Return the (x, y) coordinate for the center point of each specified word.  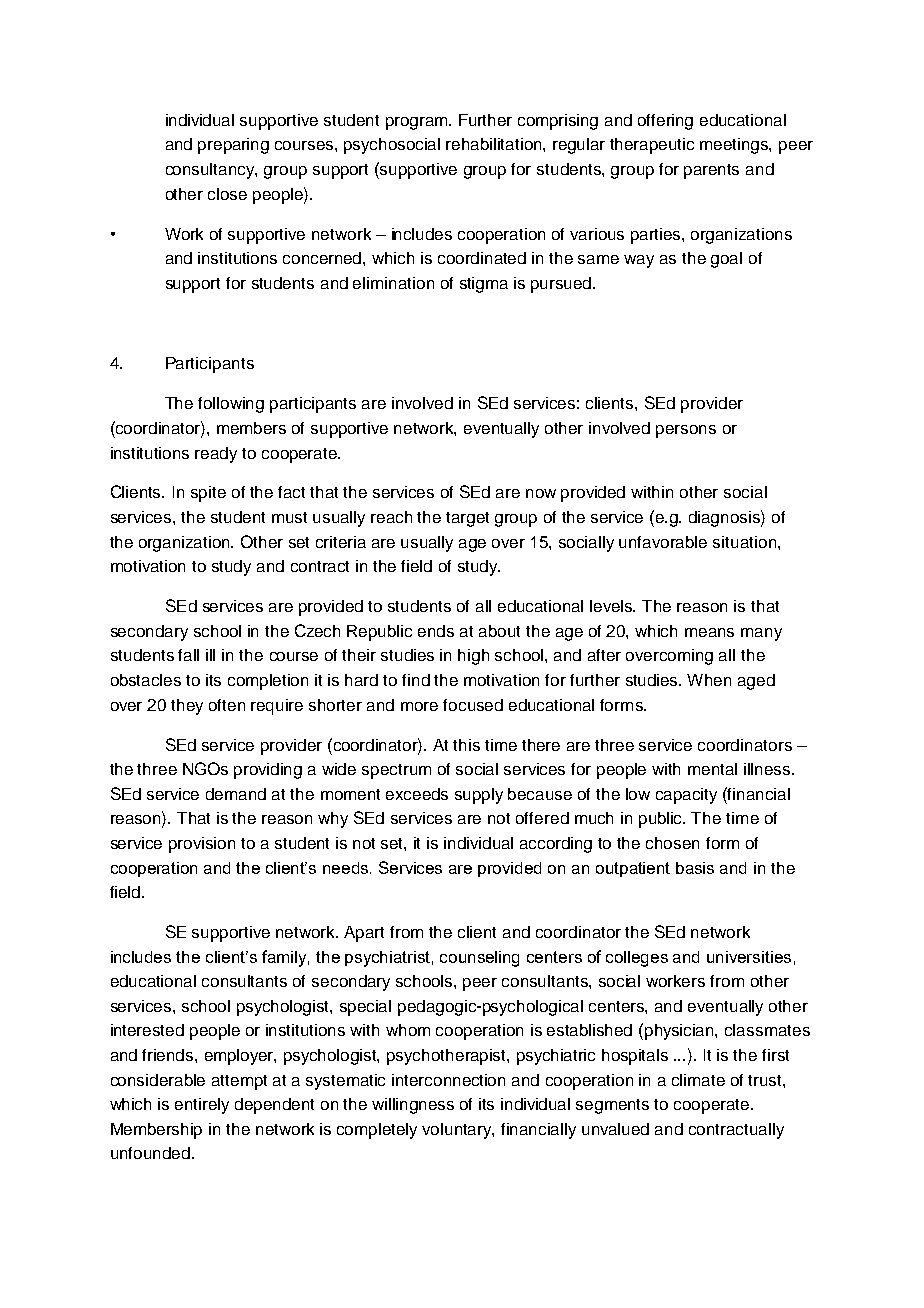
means (709, 632)
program (418, 123)
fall (188, 655)
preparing (233, 146)
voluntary (458, 1131)
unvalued (615, 1129)
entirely (202, 1106)
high (473, 657)
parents (711, 171)
